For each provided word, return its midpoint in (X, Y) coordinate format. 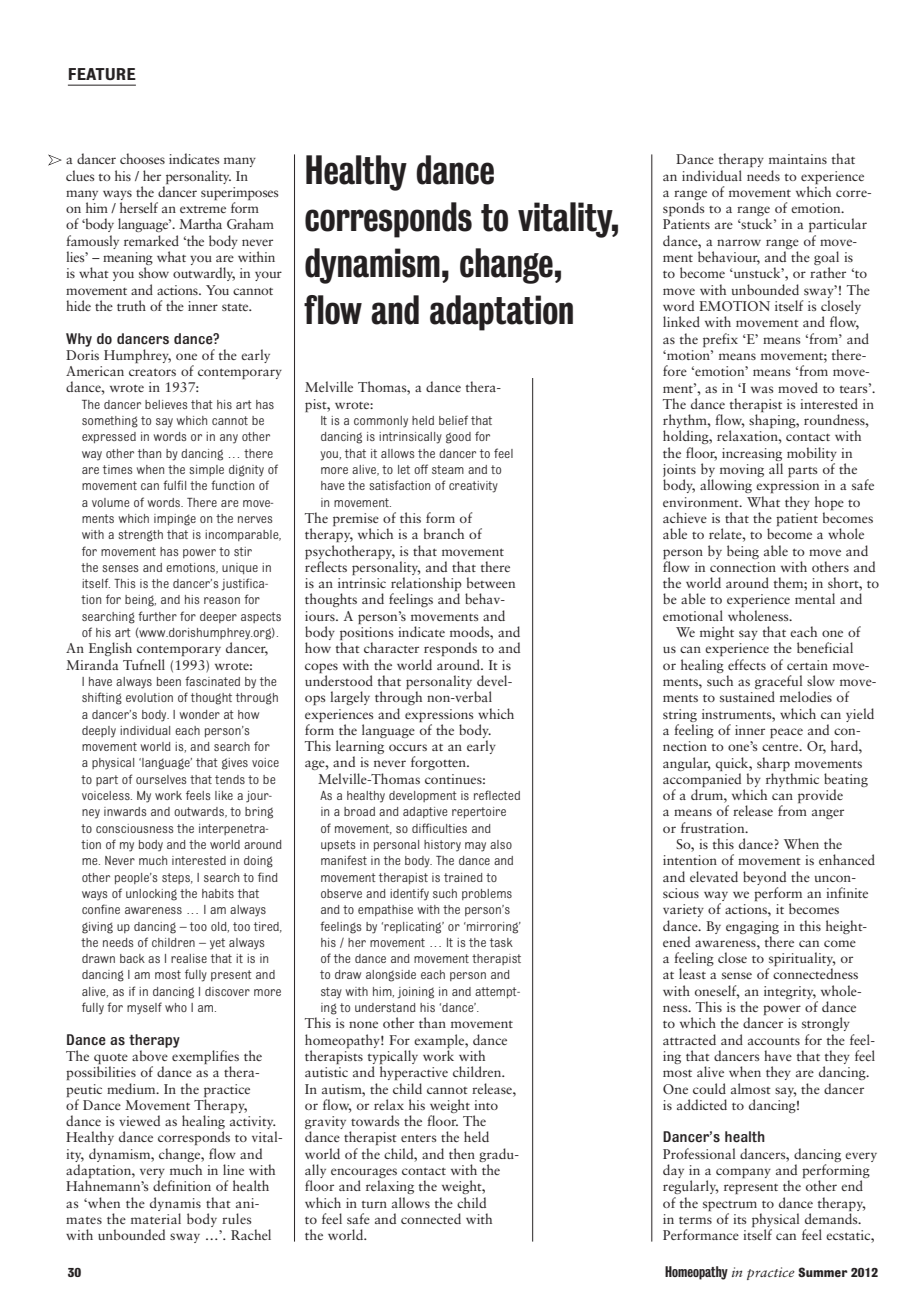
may (475, 847)
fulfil (174, 485)
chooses (142, 158)
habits (218, 893)
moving (742, 470)
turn (374, 1204)
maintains (798, 159)
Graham (250, 223)
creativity (473, 487)
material (156, 1218)
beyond (764, 878)
